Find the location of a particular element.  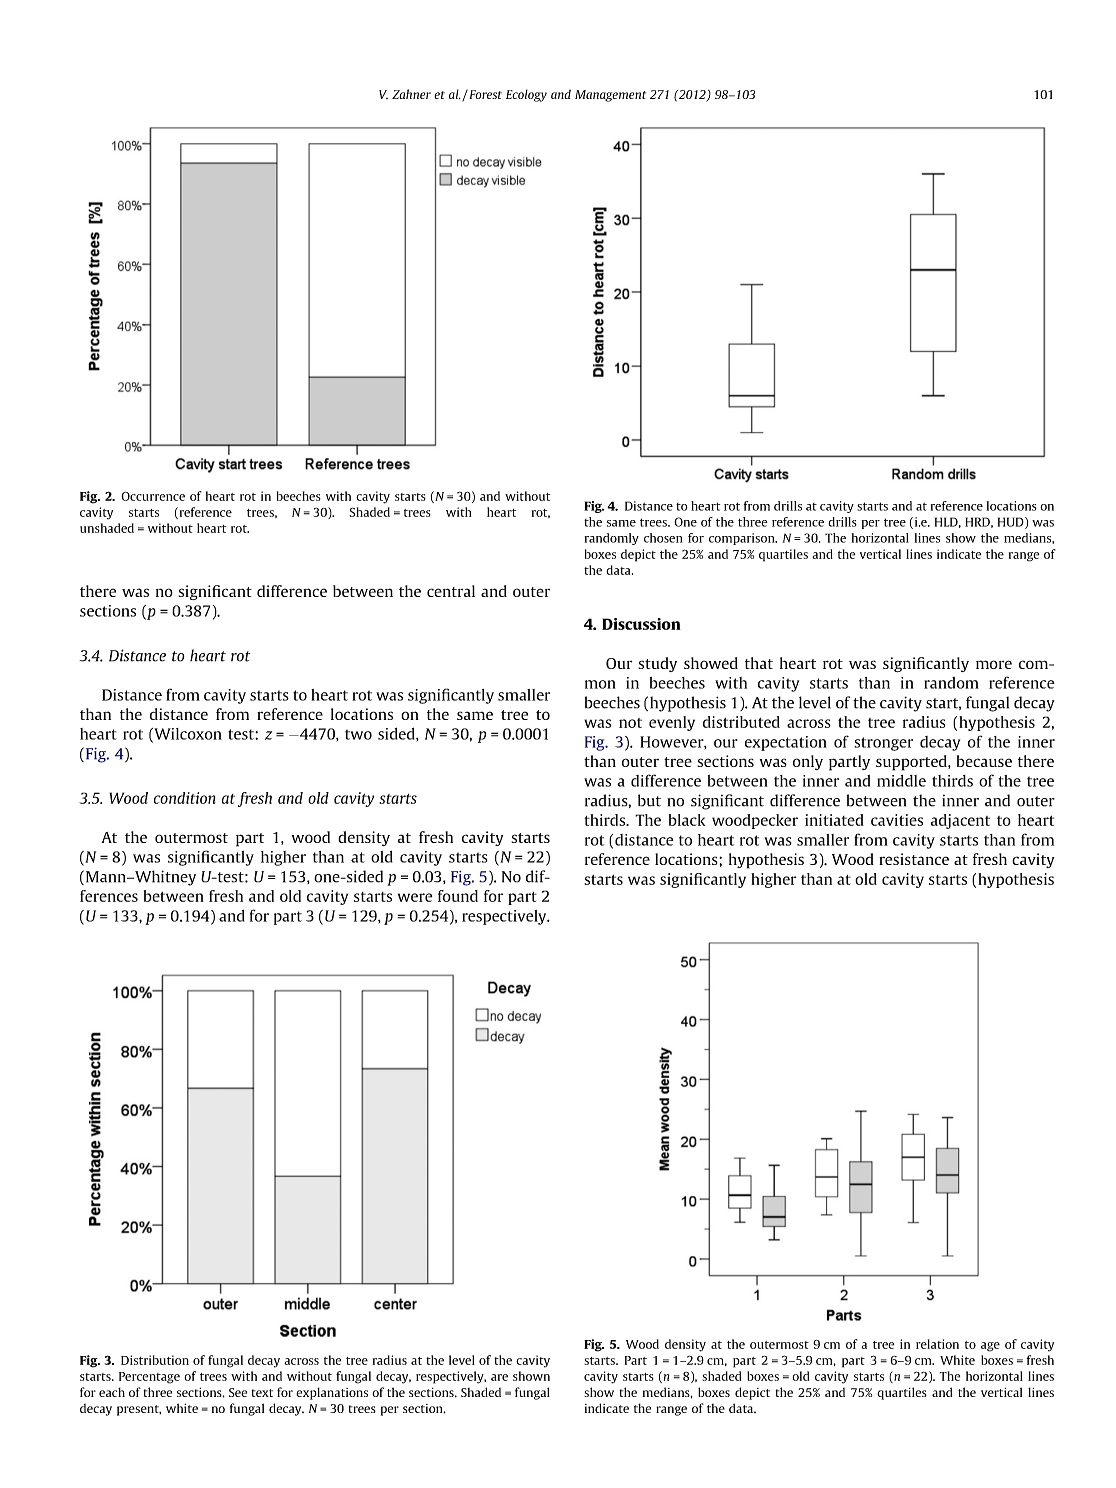

relation is located at coordinates (937, 1344).
